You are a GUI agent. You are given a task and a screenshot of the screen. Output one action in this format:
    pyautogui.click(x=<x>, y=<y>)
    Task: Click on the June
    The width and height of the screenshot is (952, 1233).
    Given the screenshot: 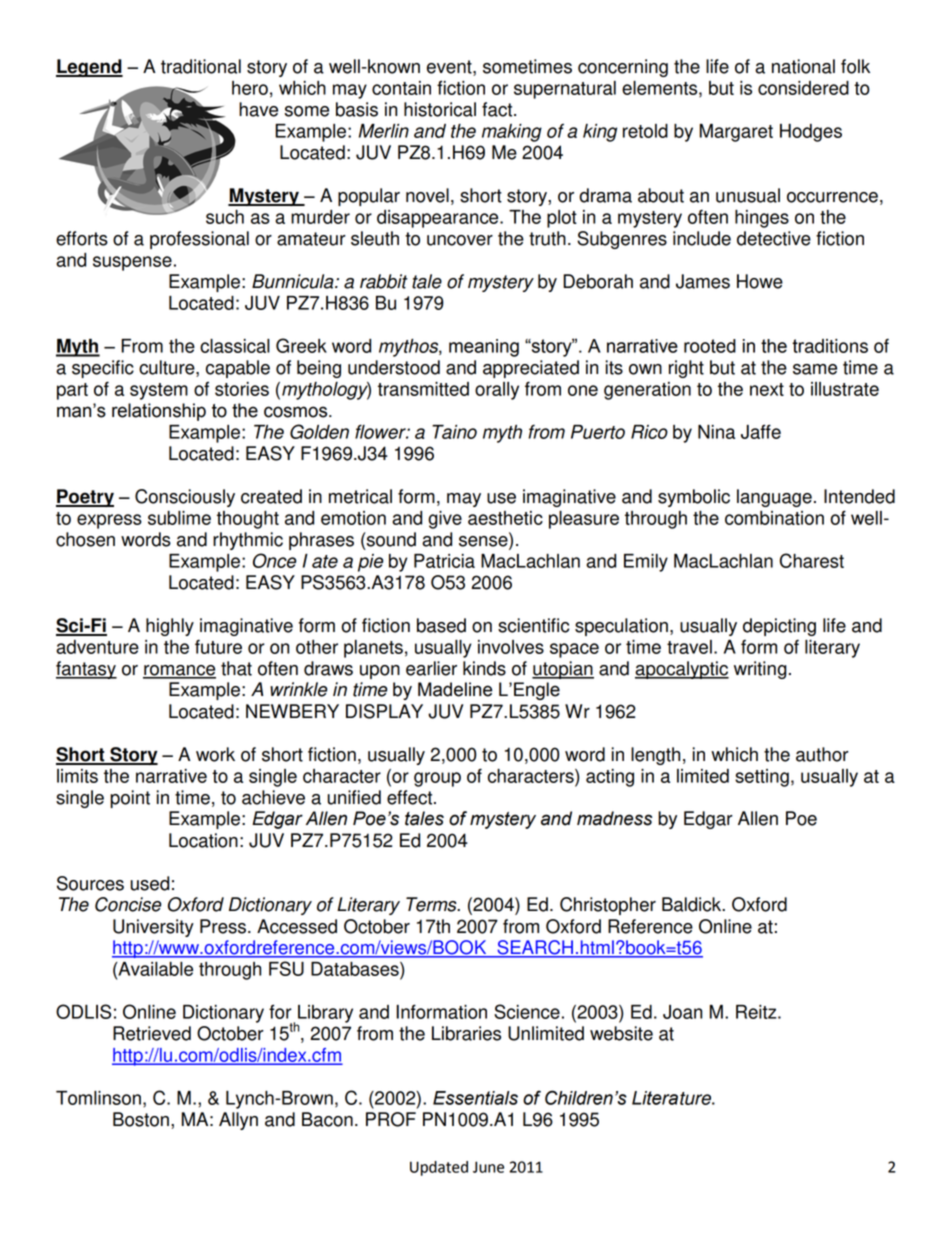 What is the action you would take?
    pyautogui.click(x=488, y=1167)
